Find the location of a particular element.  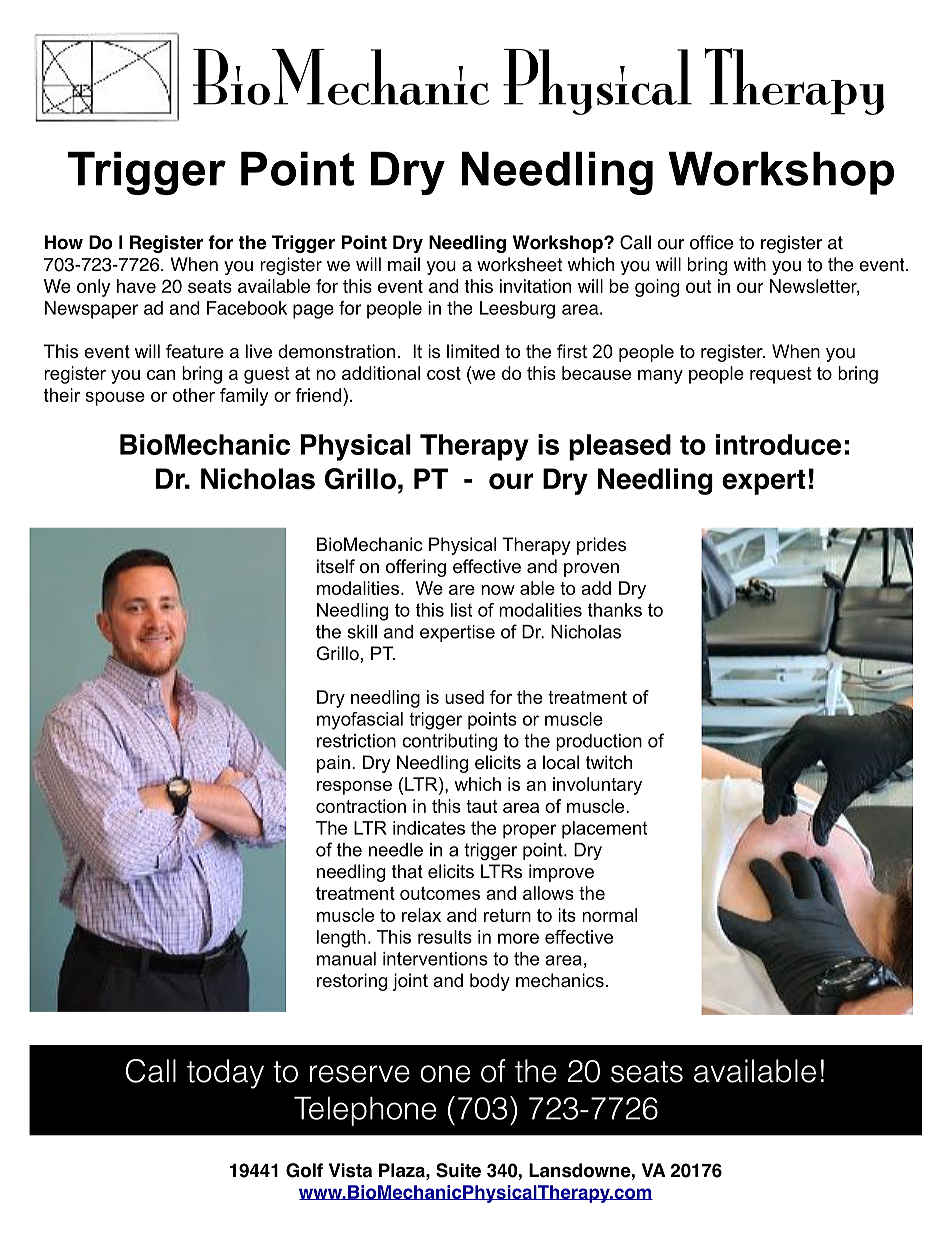

placement is located at coordinates (604, 830).
